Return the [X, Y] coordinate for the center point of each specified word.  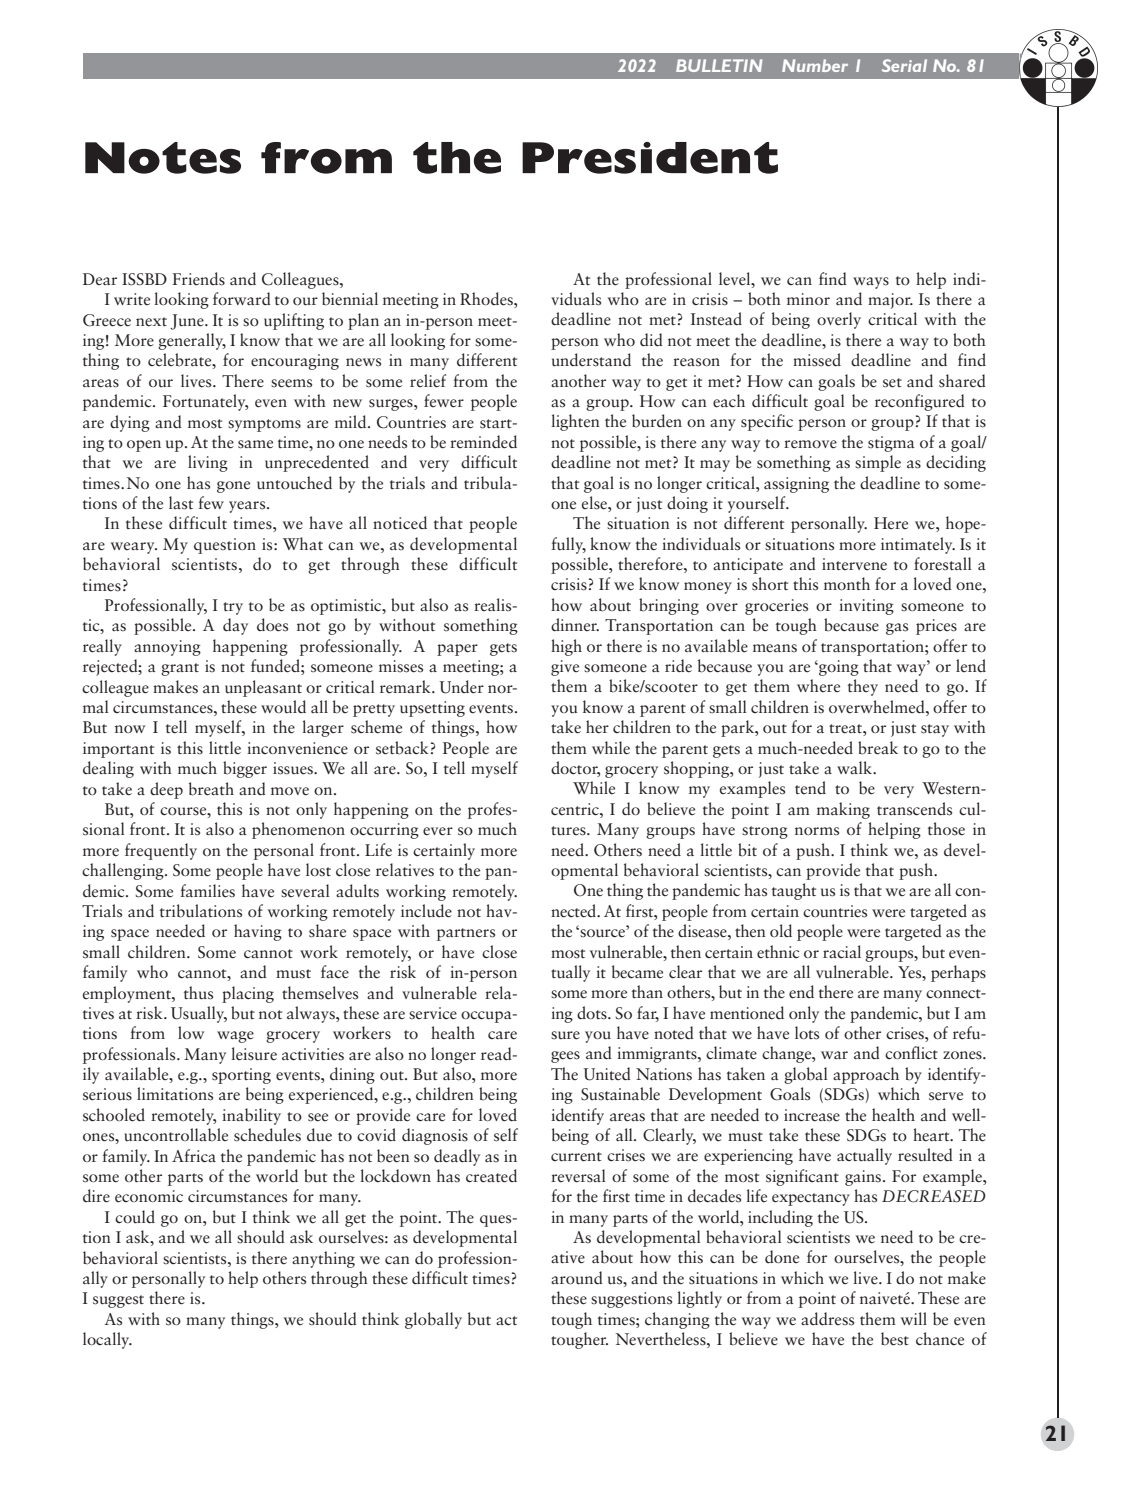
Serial [904, 65]
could [135, 1217]
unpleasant [263, 688]
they [863, 687]
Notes [163, 158]
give [565, 668]
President [650, 158]
